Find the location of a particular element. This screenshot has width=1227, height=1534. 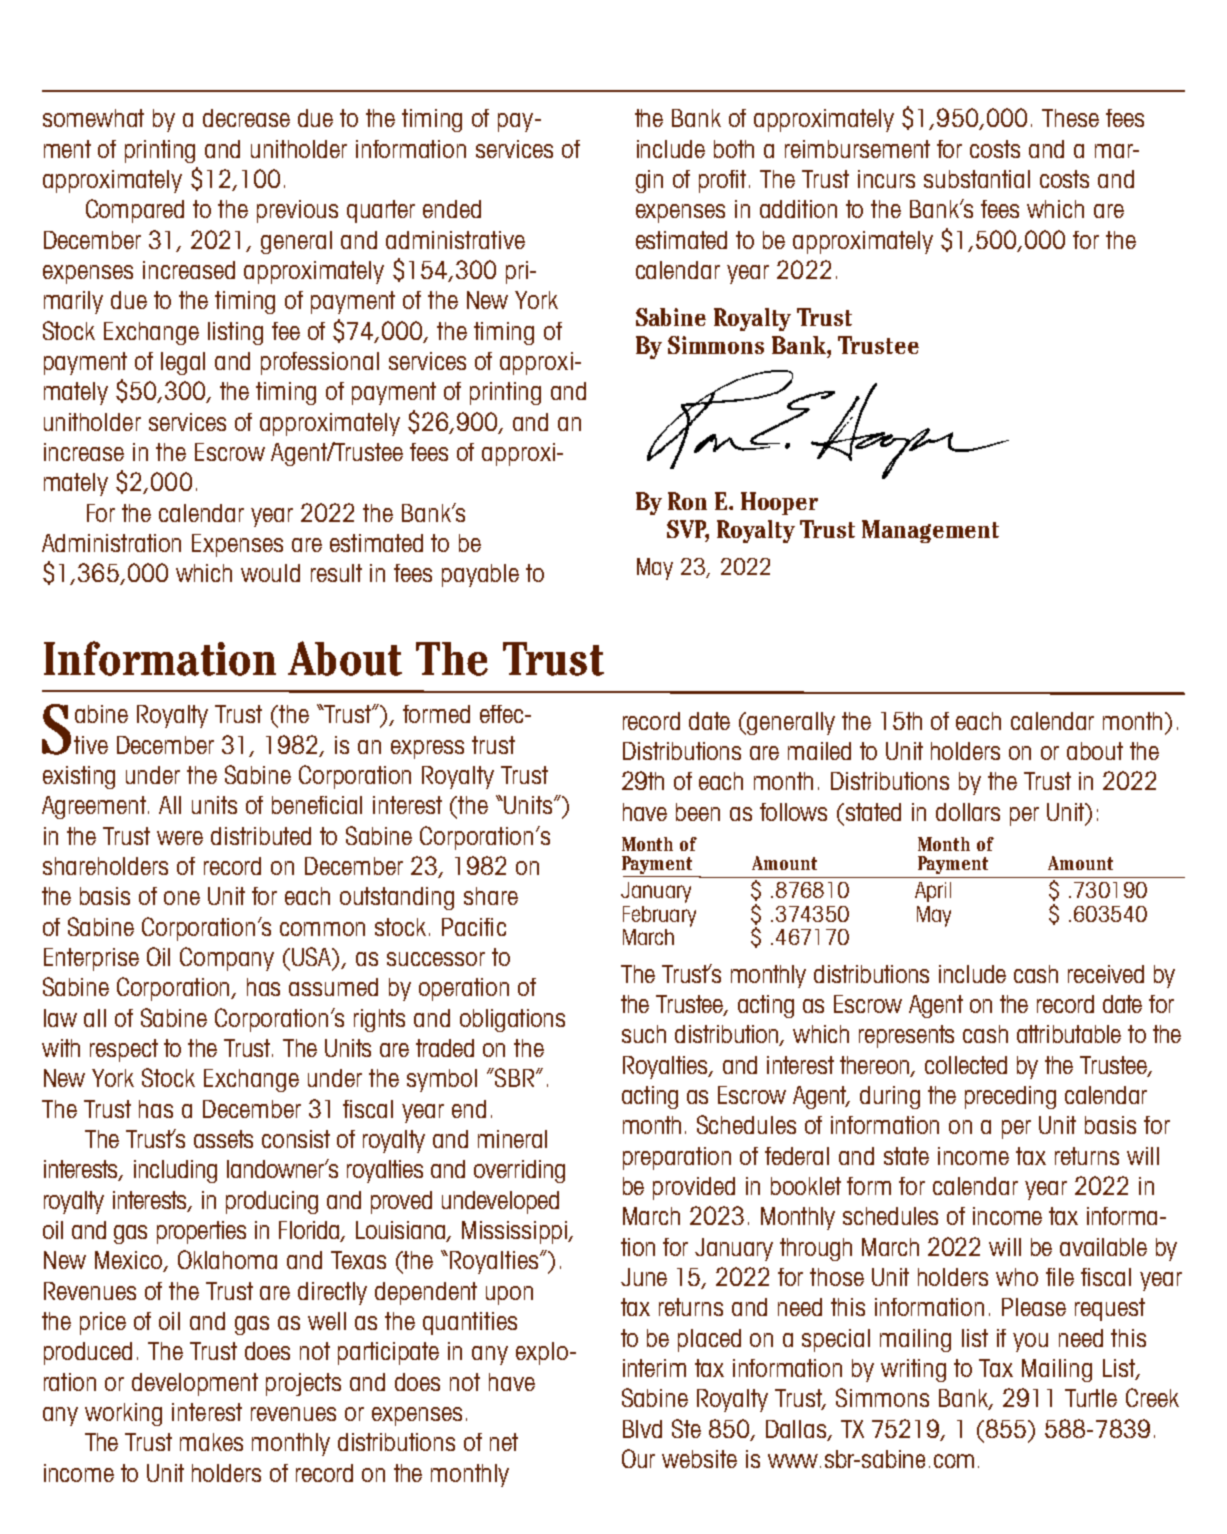

Hooper is located at coordinates (779, 503).
